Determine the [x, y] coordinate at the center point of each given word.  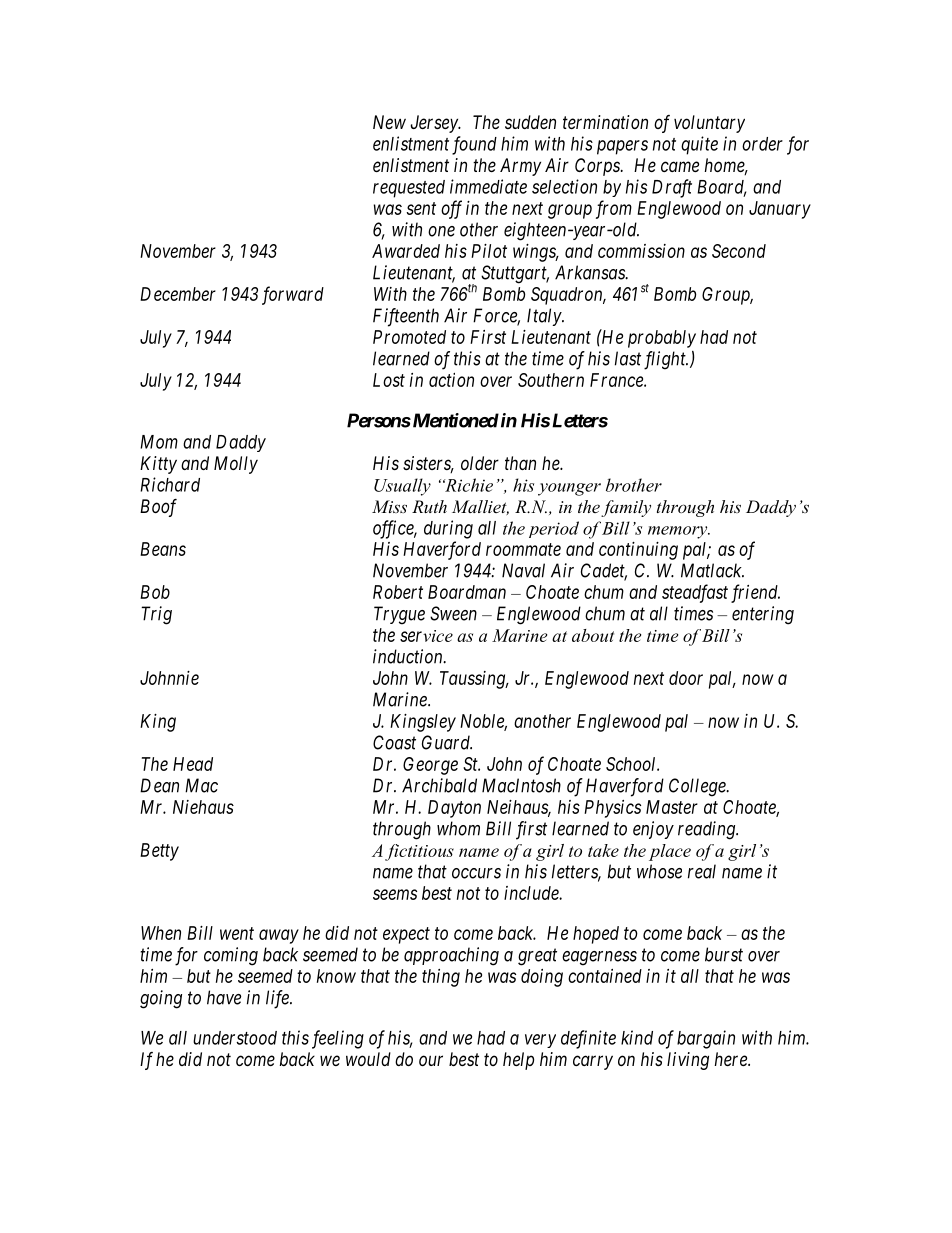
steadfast [695, 593]
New [389, 122]
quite [699, 145]
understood [235, 1038]
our [431, 1060]
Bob [155, 592]
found [474, 145]
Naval [523, 570]
